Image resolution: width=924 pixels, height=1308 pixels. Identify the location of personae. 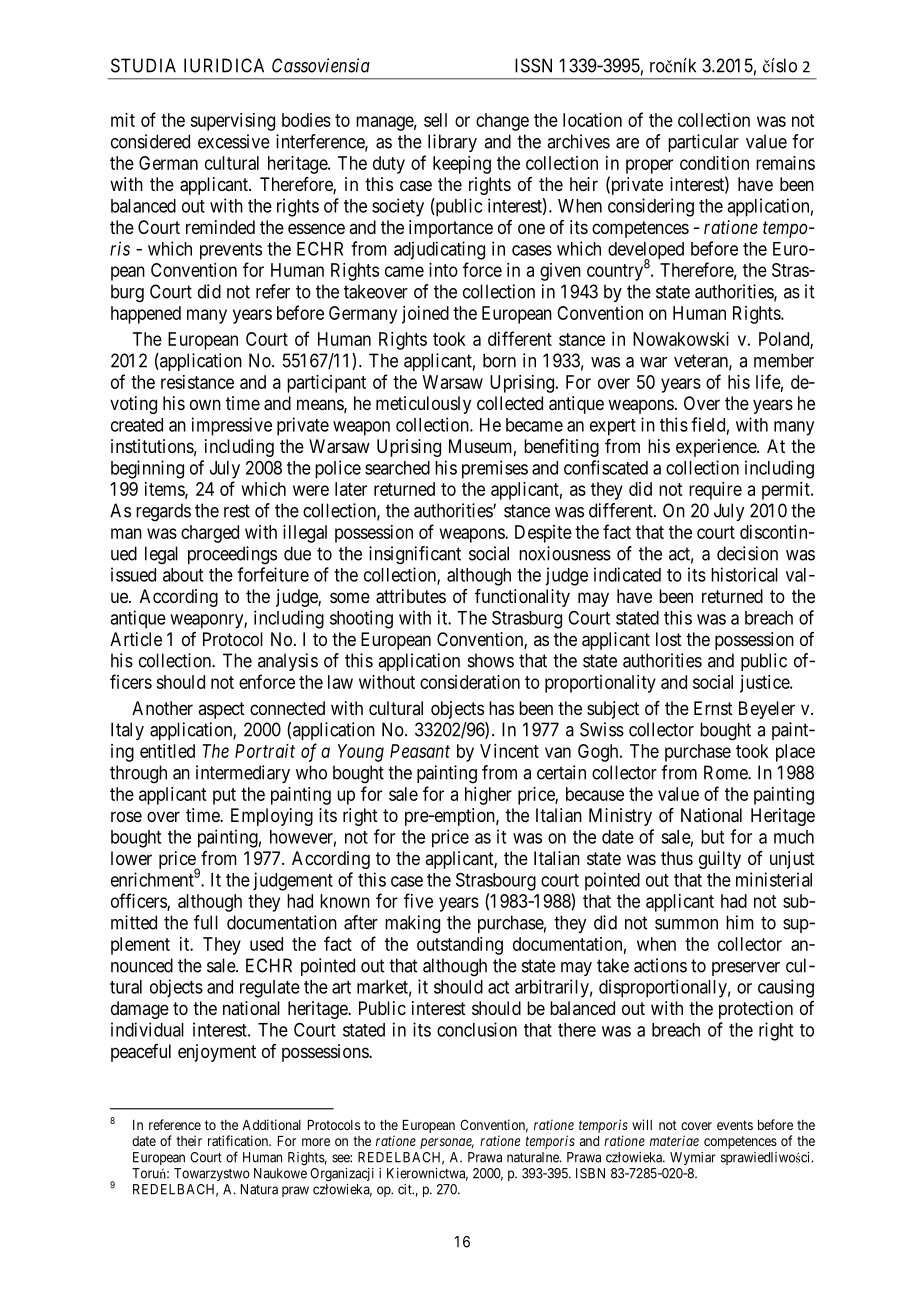
(447, 1143).
